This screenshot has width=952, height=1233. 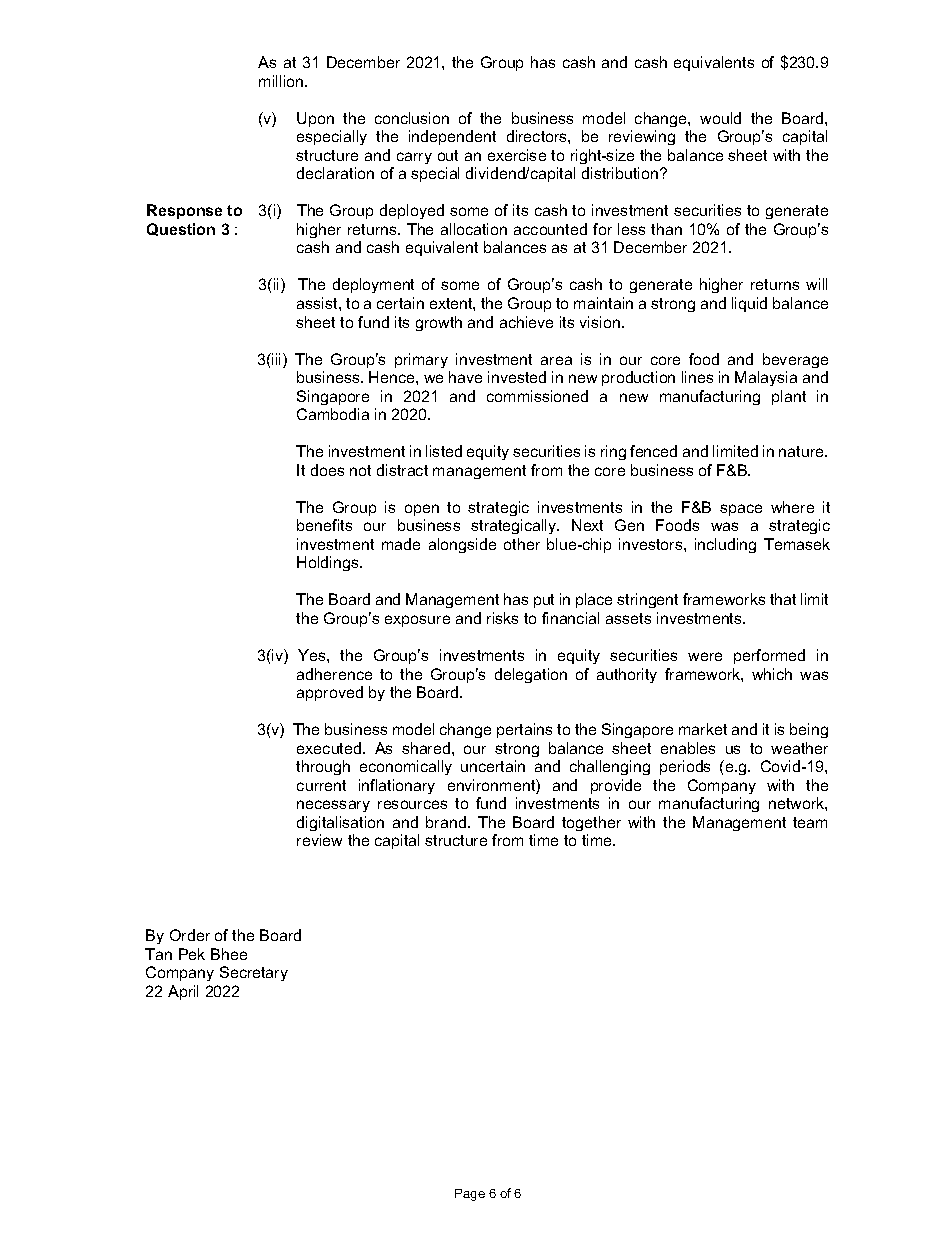 What do you see at coordinates (452, 137) in the screenshot?
I see `independent` at bounding box center [452, 137].
